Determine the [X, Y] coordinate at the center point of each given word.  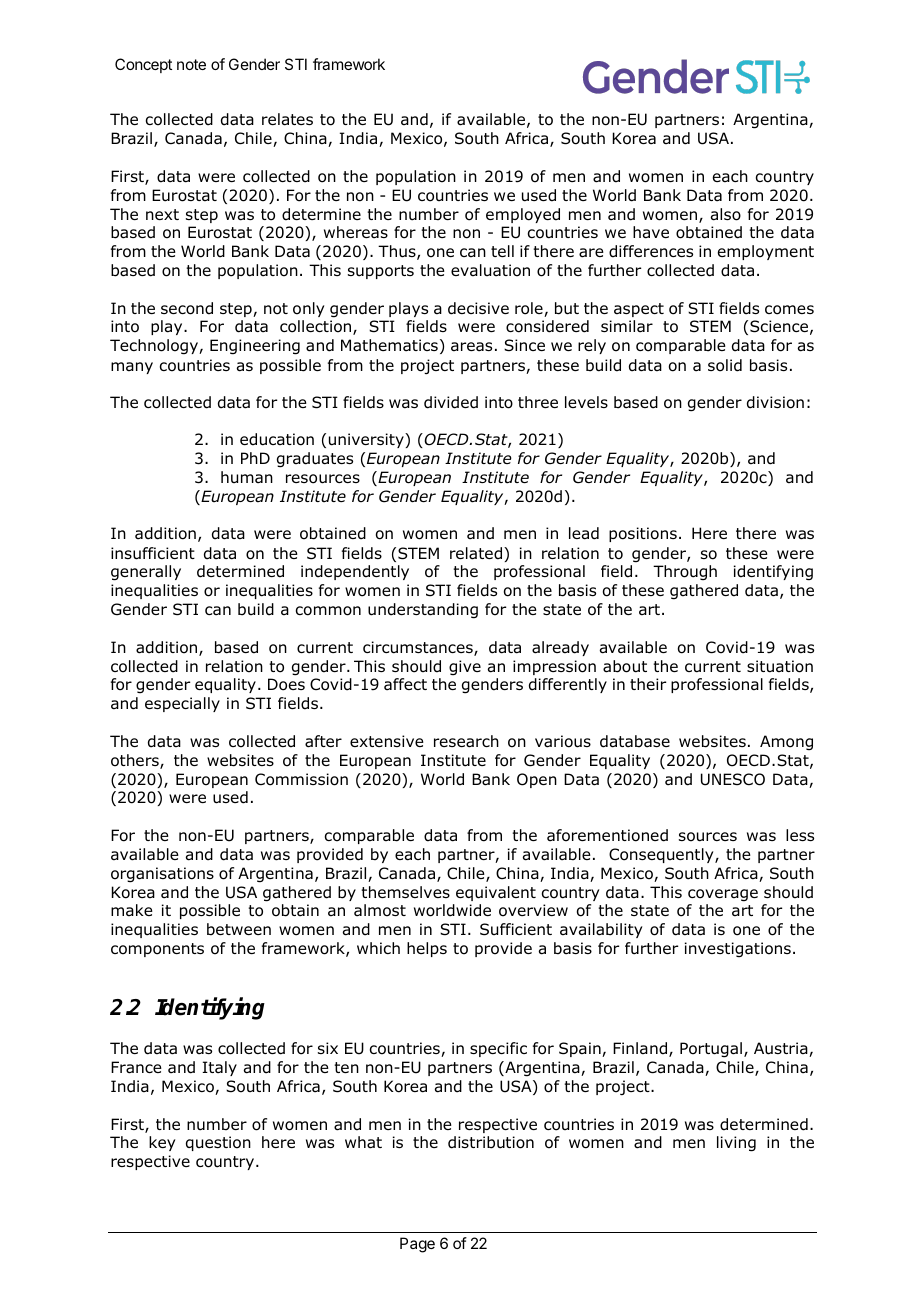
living [736, 1144]
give [465, 667]
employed [523, 215]
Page [417, 1245]
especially [182, 704]
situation [780, 666]
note [191, 64]
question [218, 1143]
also [726, 214]
